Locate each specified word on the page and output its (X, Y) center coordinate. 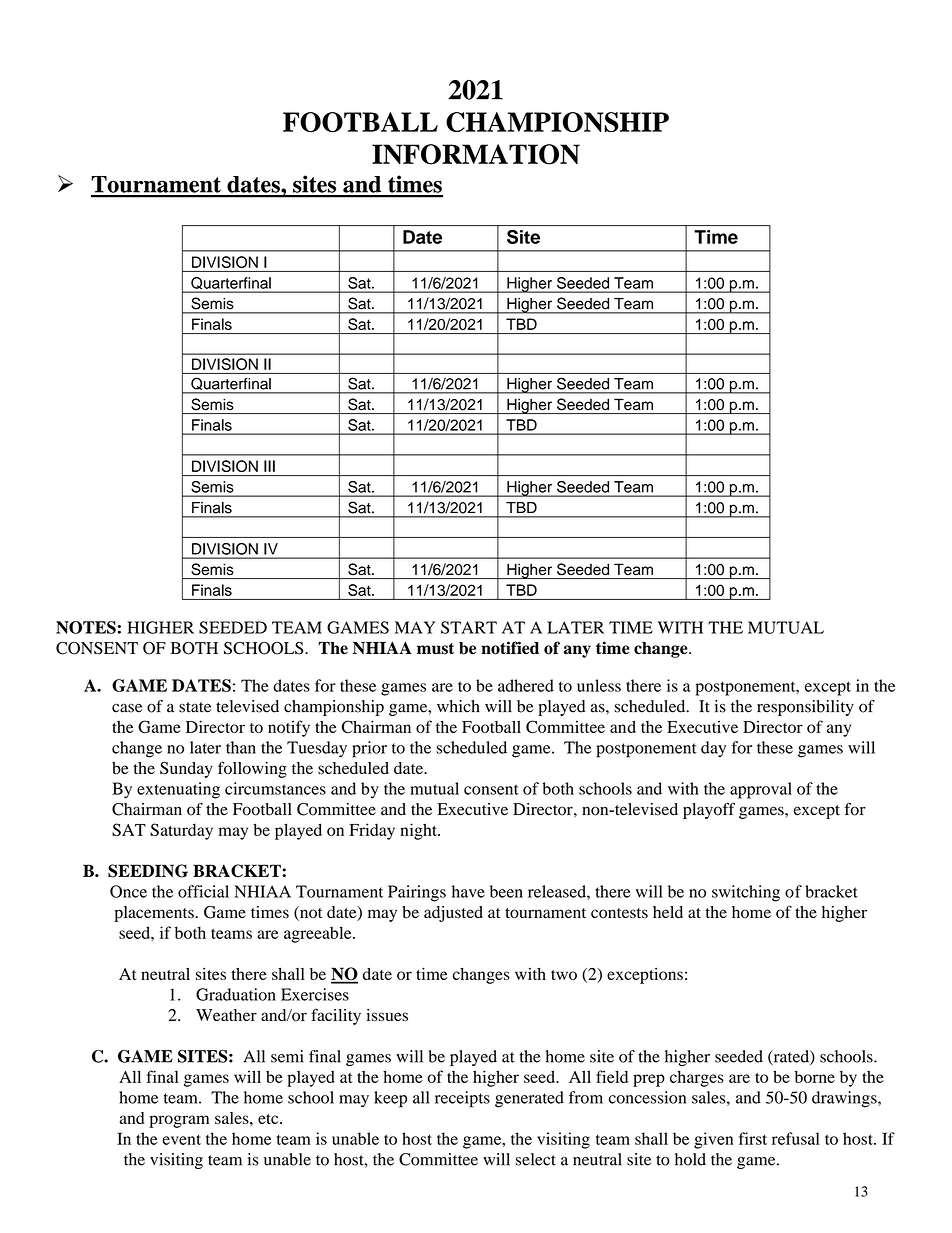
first (753, 1138)
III (269, 466)
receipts (462, 1099)
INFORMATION (476, 154)
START (469, 627)
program (179, 1121)
